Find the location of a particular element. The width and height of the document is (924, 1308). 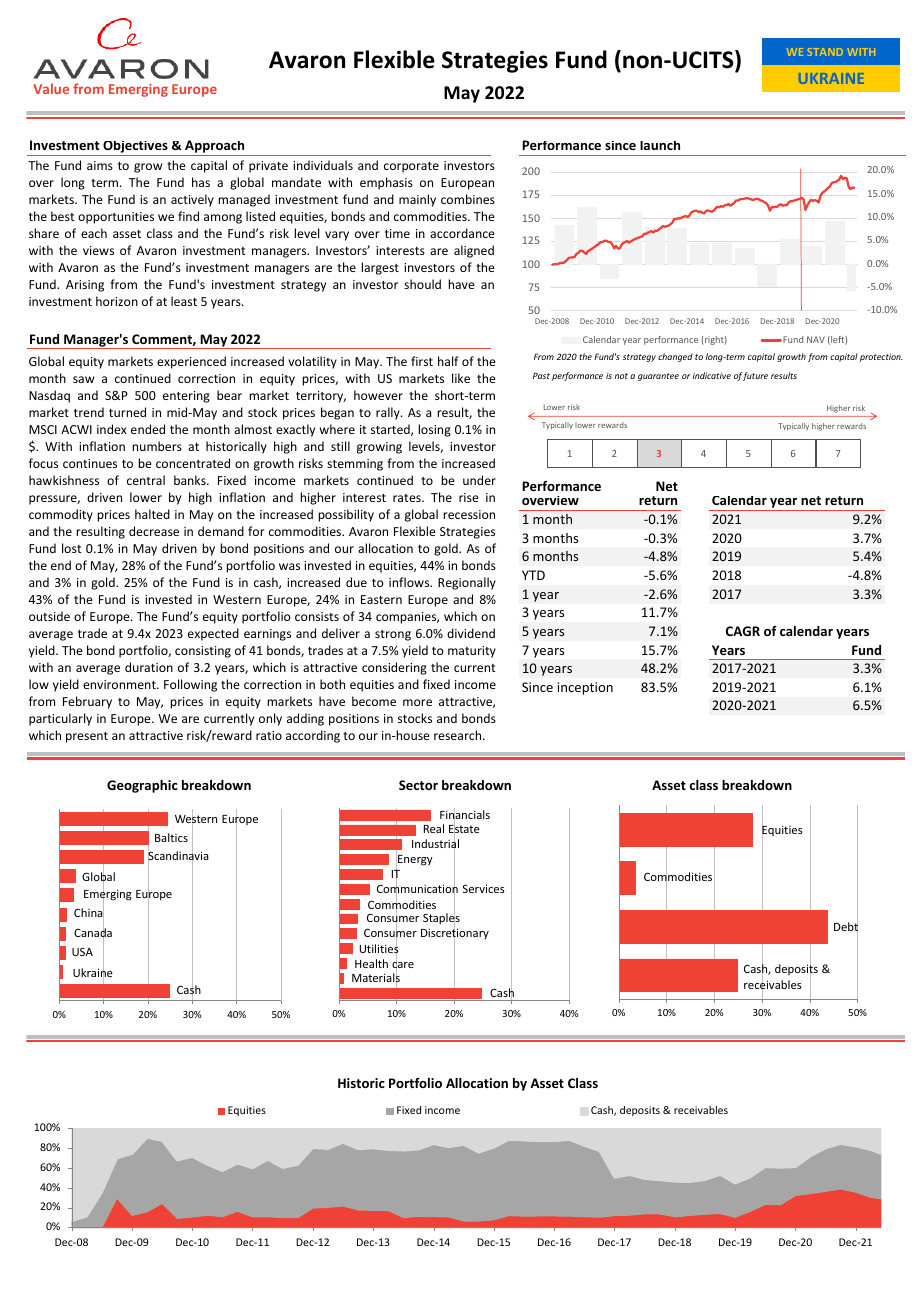

recession is located at coordinates (469, 514).
